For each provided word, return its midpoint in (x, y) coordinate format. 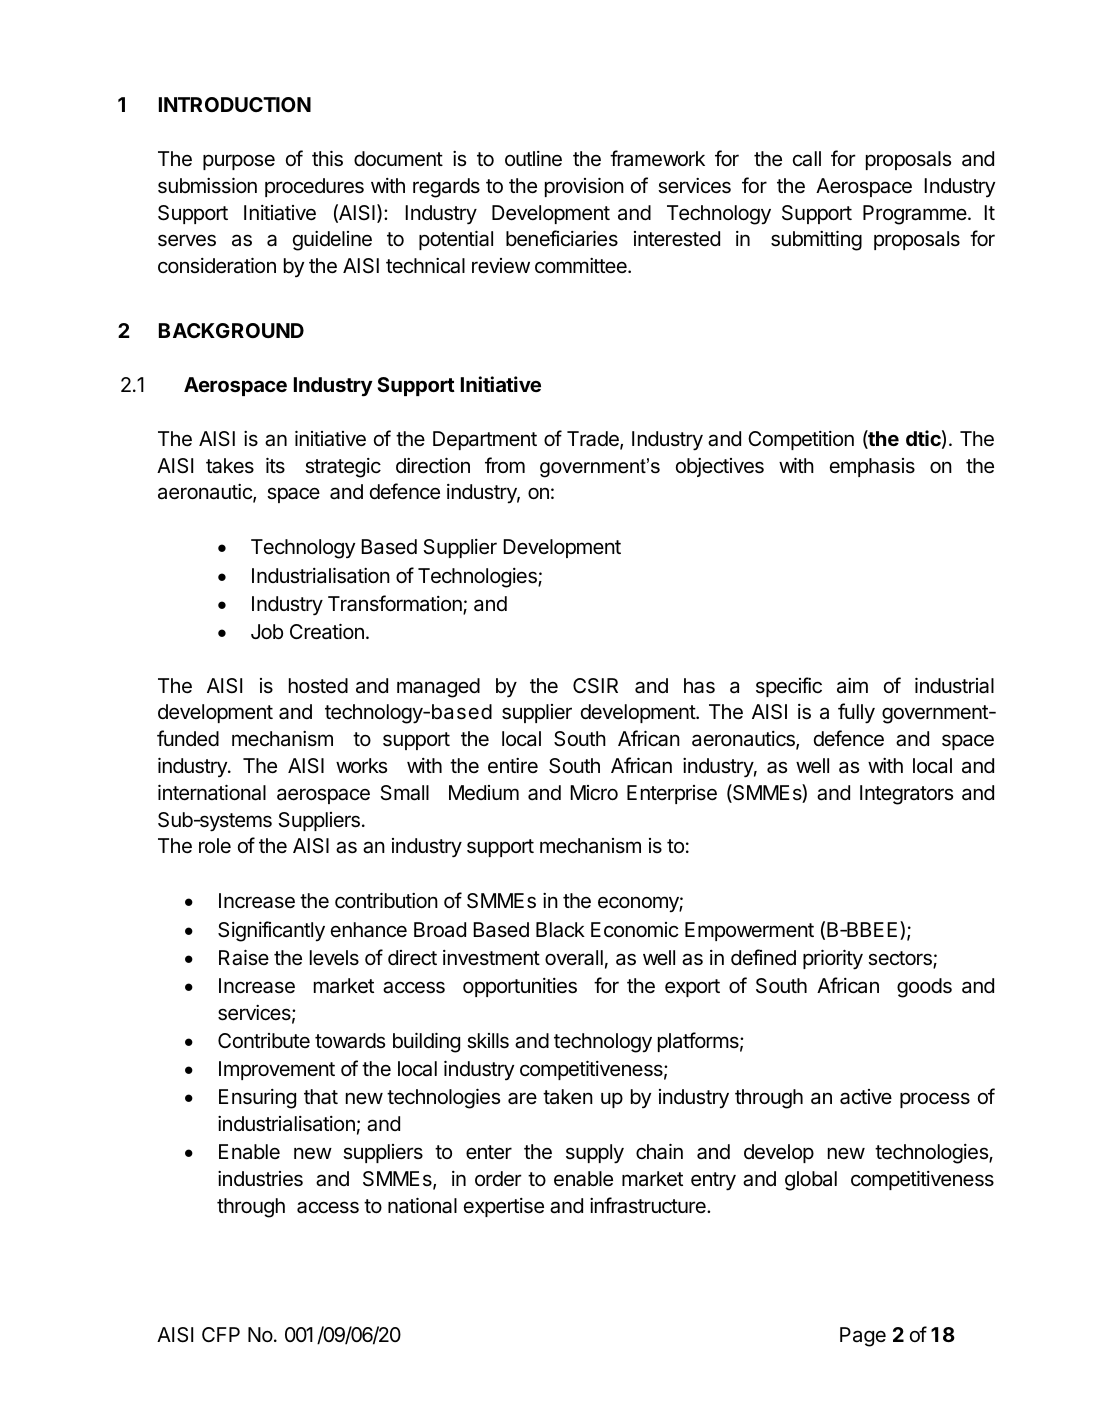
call (807, 159)
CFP (221, 1334)
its (275, 465)
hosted (318, 686)
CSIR (595, 686)
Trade (594, 440)
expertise (504, 1207)
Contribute (264, 1040)
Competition (801, 440)
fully (856, 713)
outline (533, 159)
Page (863, 1337)
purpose (239, 162)
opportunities (520, 987)
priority (833, 959)
